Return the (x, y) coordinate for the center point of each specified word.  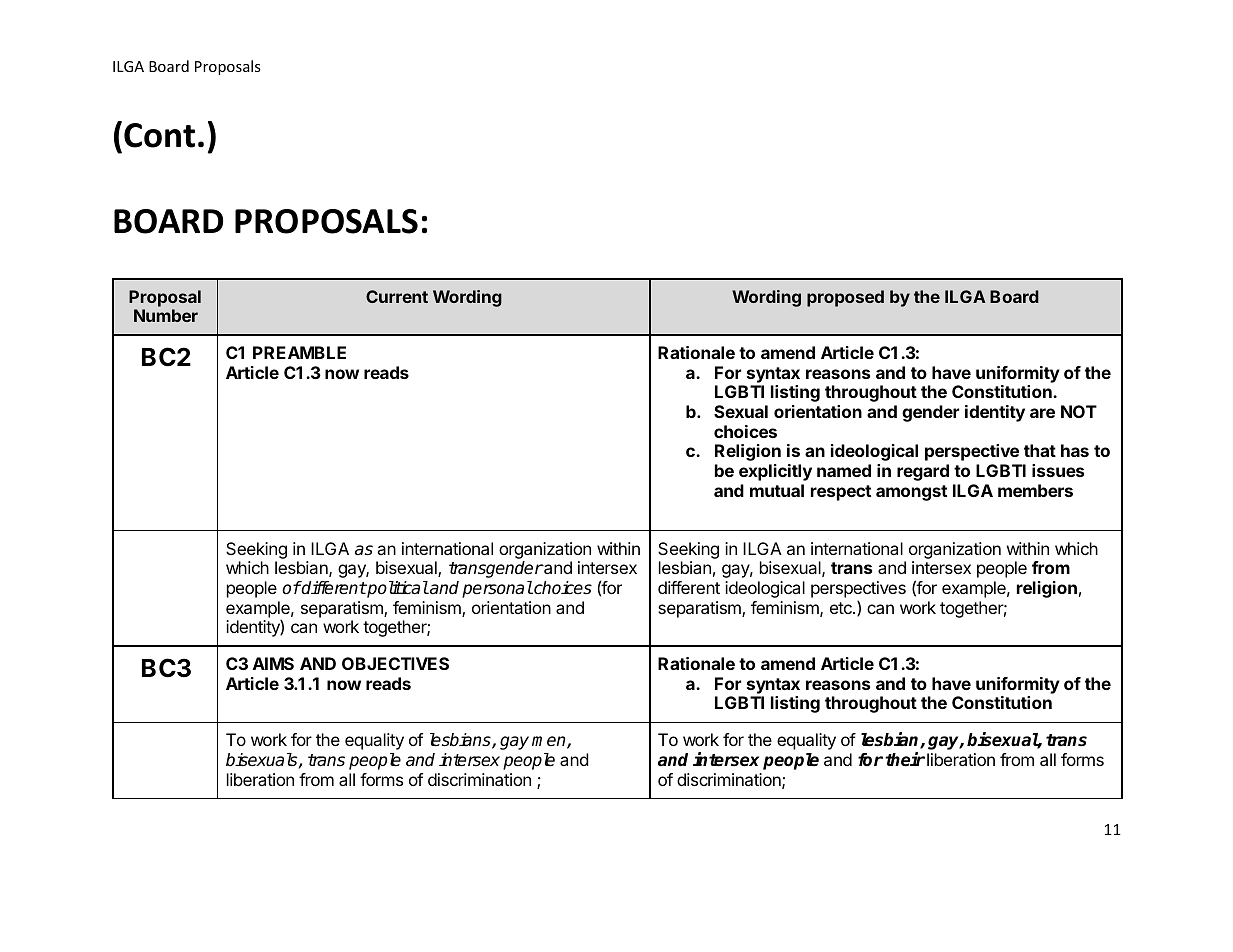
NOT (1079, 411)
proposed (845, 298)
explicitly (775, 472)
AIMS (273, 663)
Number (166, 315)
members (1035, 490)
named (844, 470)
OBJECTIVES (395, 663)
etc (842, 608)
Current (397, 296)
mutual (777, 490)
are (1042, 413)
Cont (159, 135)
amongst (911, 493)
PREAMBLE (299, 352)
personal (497, 589)
